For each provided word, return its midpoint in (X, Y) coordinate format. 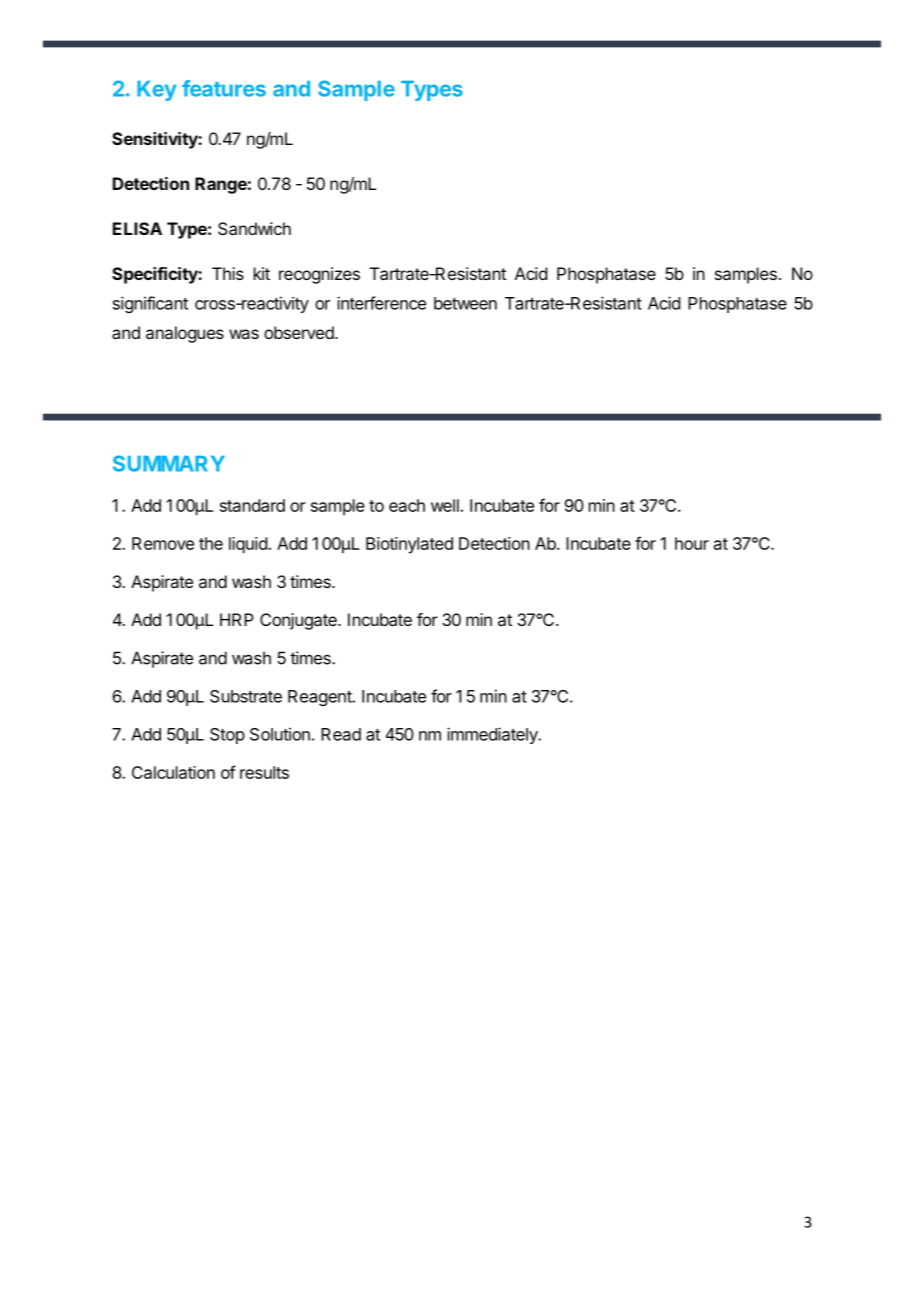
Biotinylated (409, 545)
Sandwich (254, 228)
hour (692, 543)
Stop (227, 736)
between (465, 303)
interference (381, 303)
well (445, 505)
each (407, 505)
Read (341, 734)
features (224, 88)
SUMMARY (169, 463)
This (228, 273)
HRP (237, 619)
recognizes (319, 275)
